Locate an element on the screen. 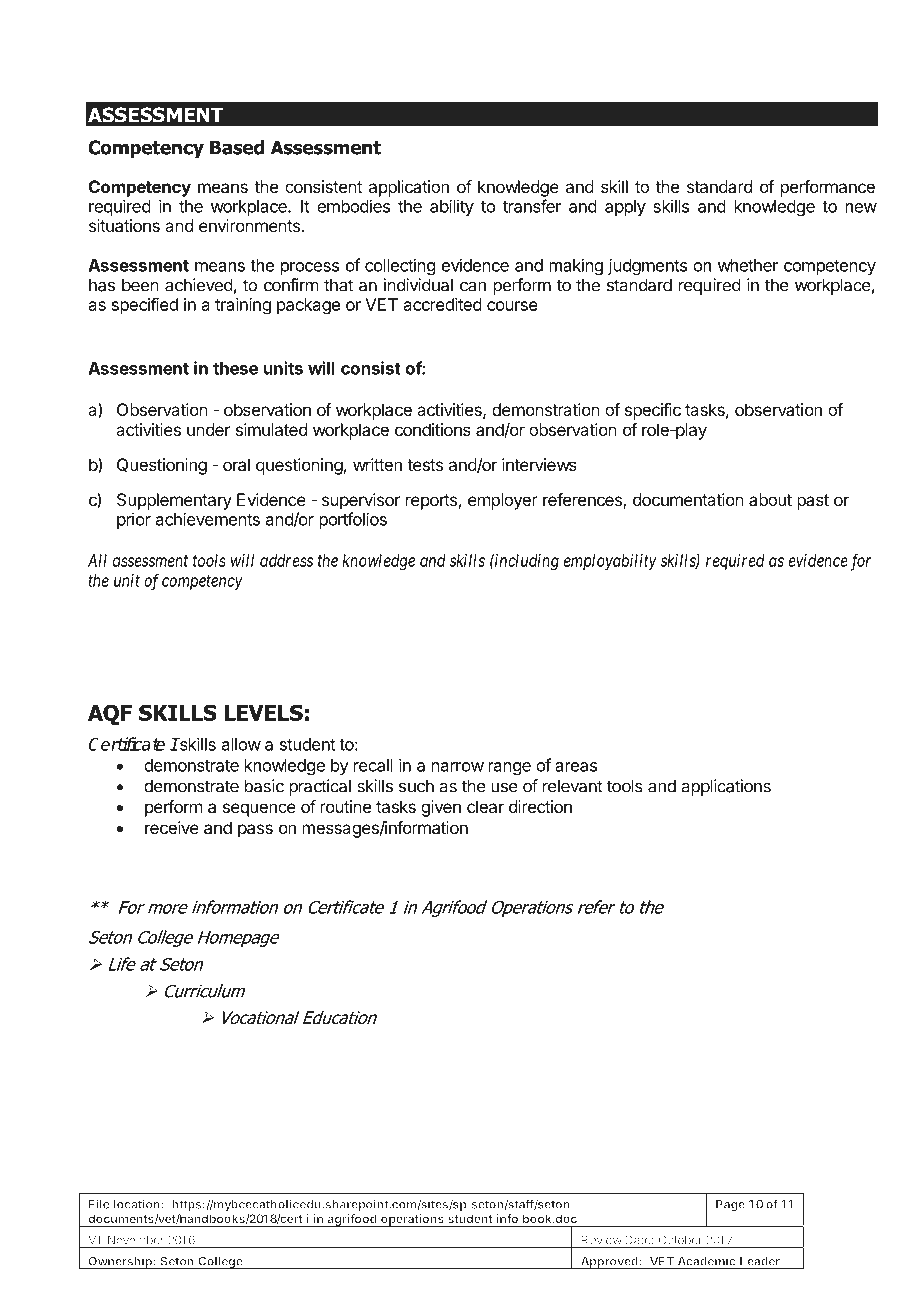  transfer is located at coordinates (532, 206).
